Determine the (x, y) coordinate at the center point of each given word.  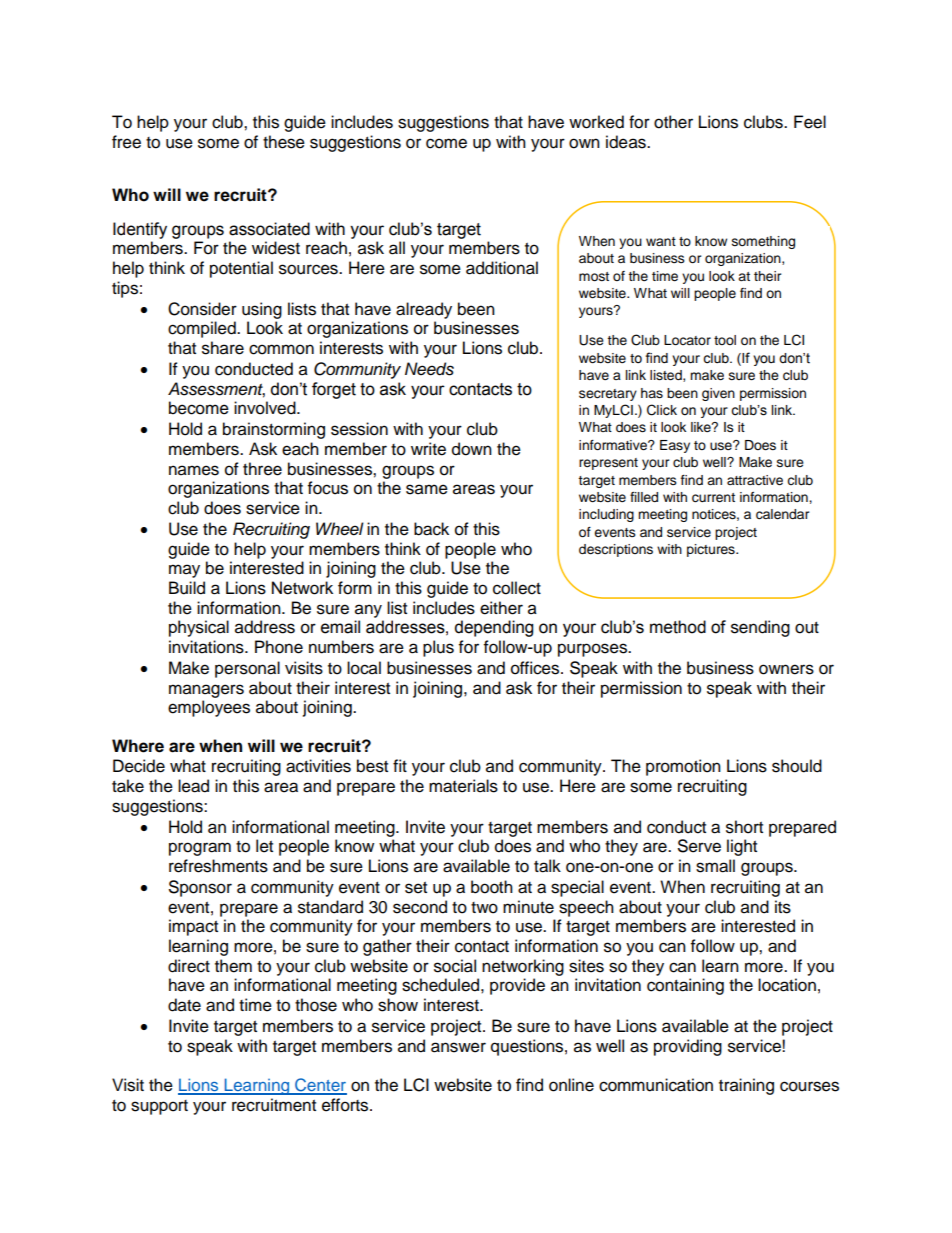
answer (458, 1047)
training (746, 1086)
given (718, 394)
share (223, 348)
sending (760, 628)
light (742, 847)
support (159, 1107)
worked (596, 122)
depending (494, 628)
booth (492, 887)
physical (199, 628)
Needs (429, 369)
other (673, 122)
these (284, 142)
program (200, 849)
